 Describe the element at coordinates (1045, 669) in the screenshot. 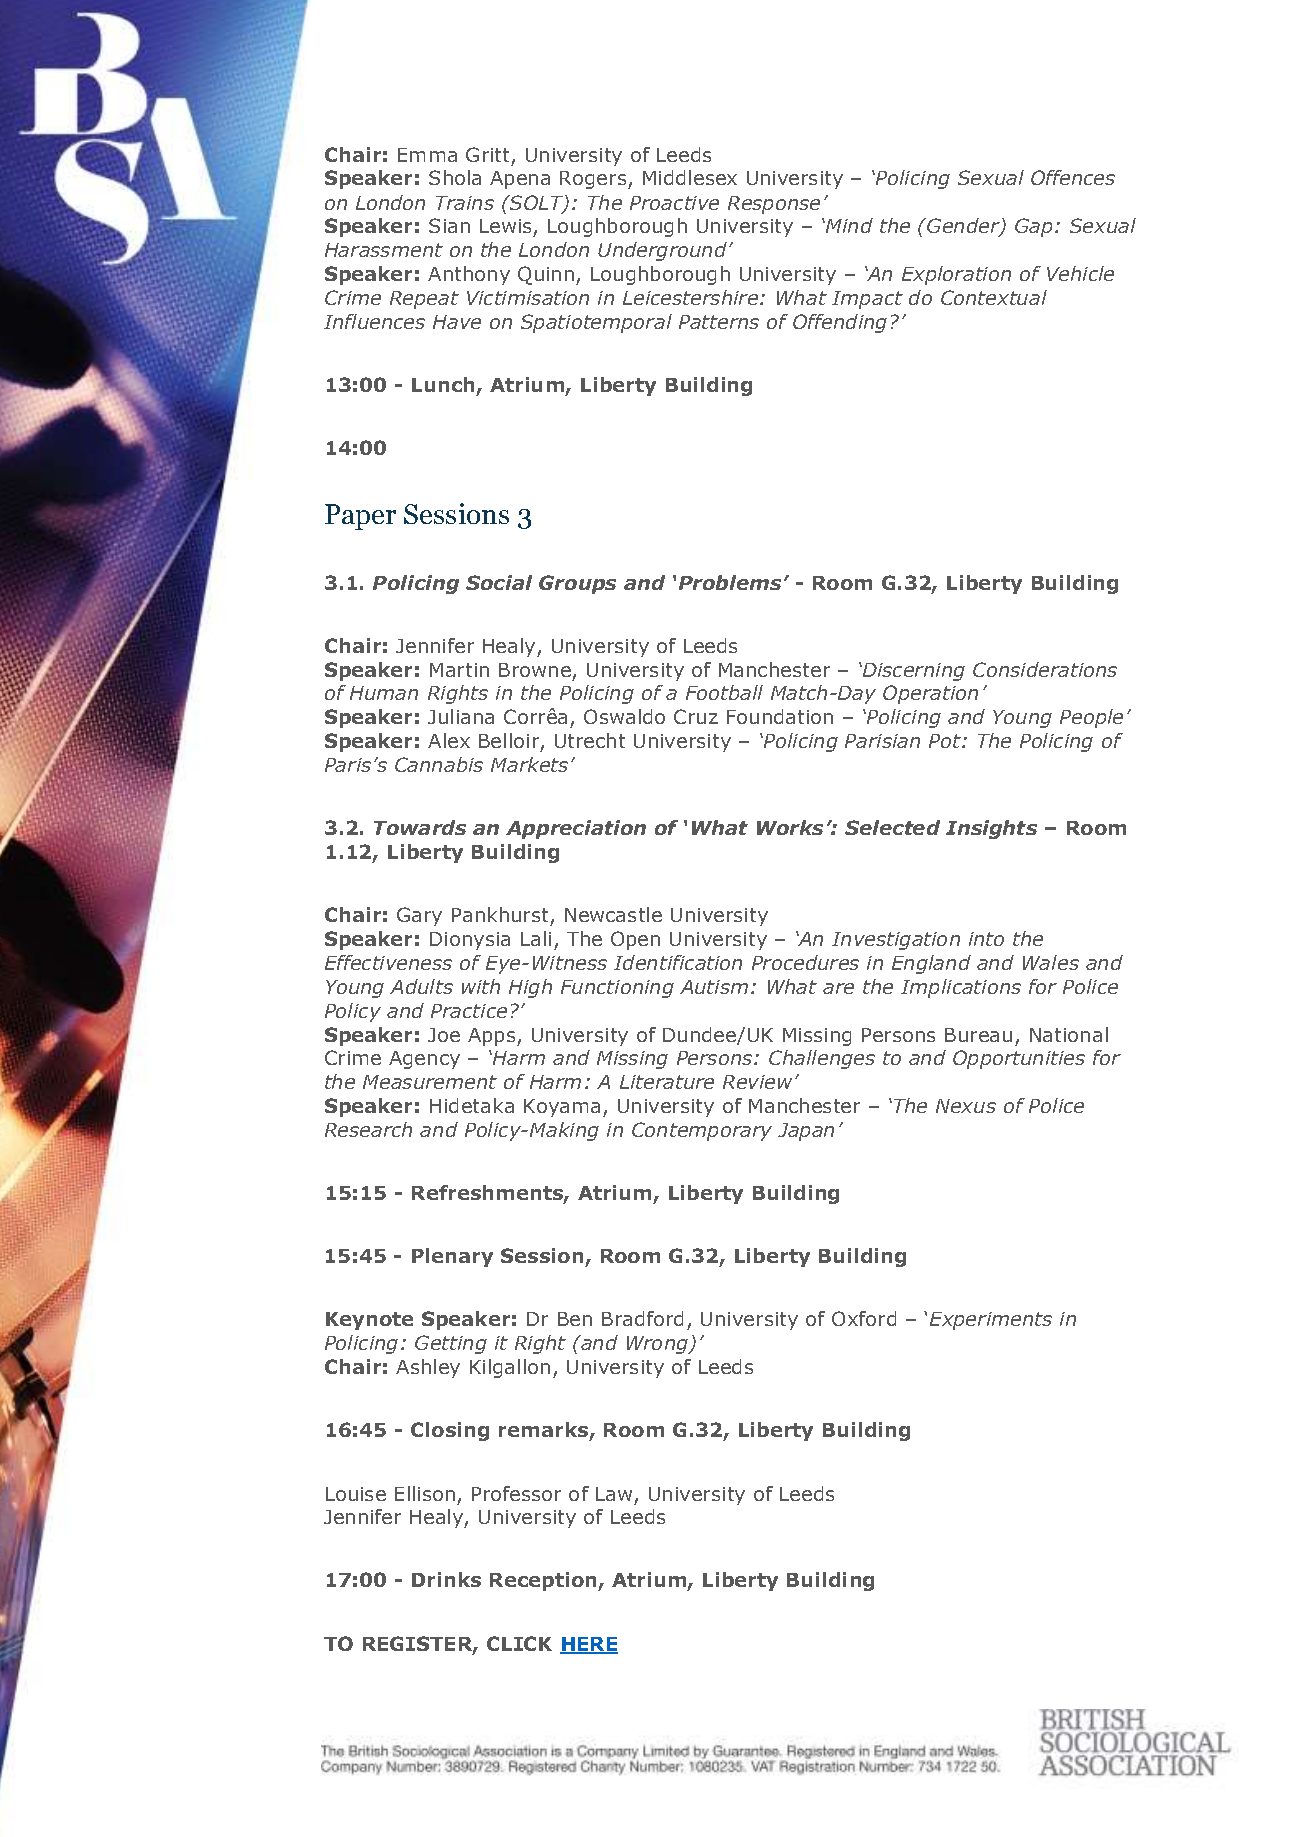

I see `Considerations` at that location.
